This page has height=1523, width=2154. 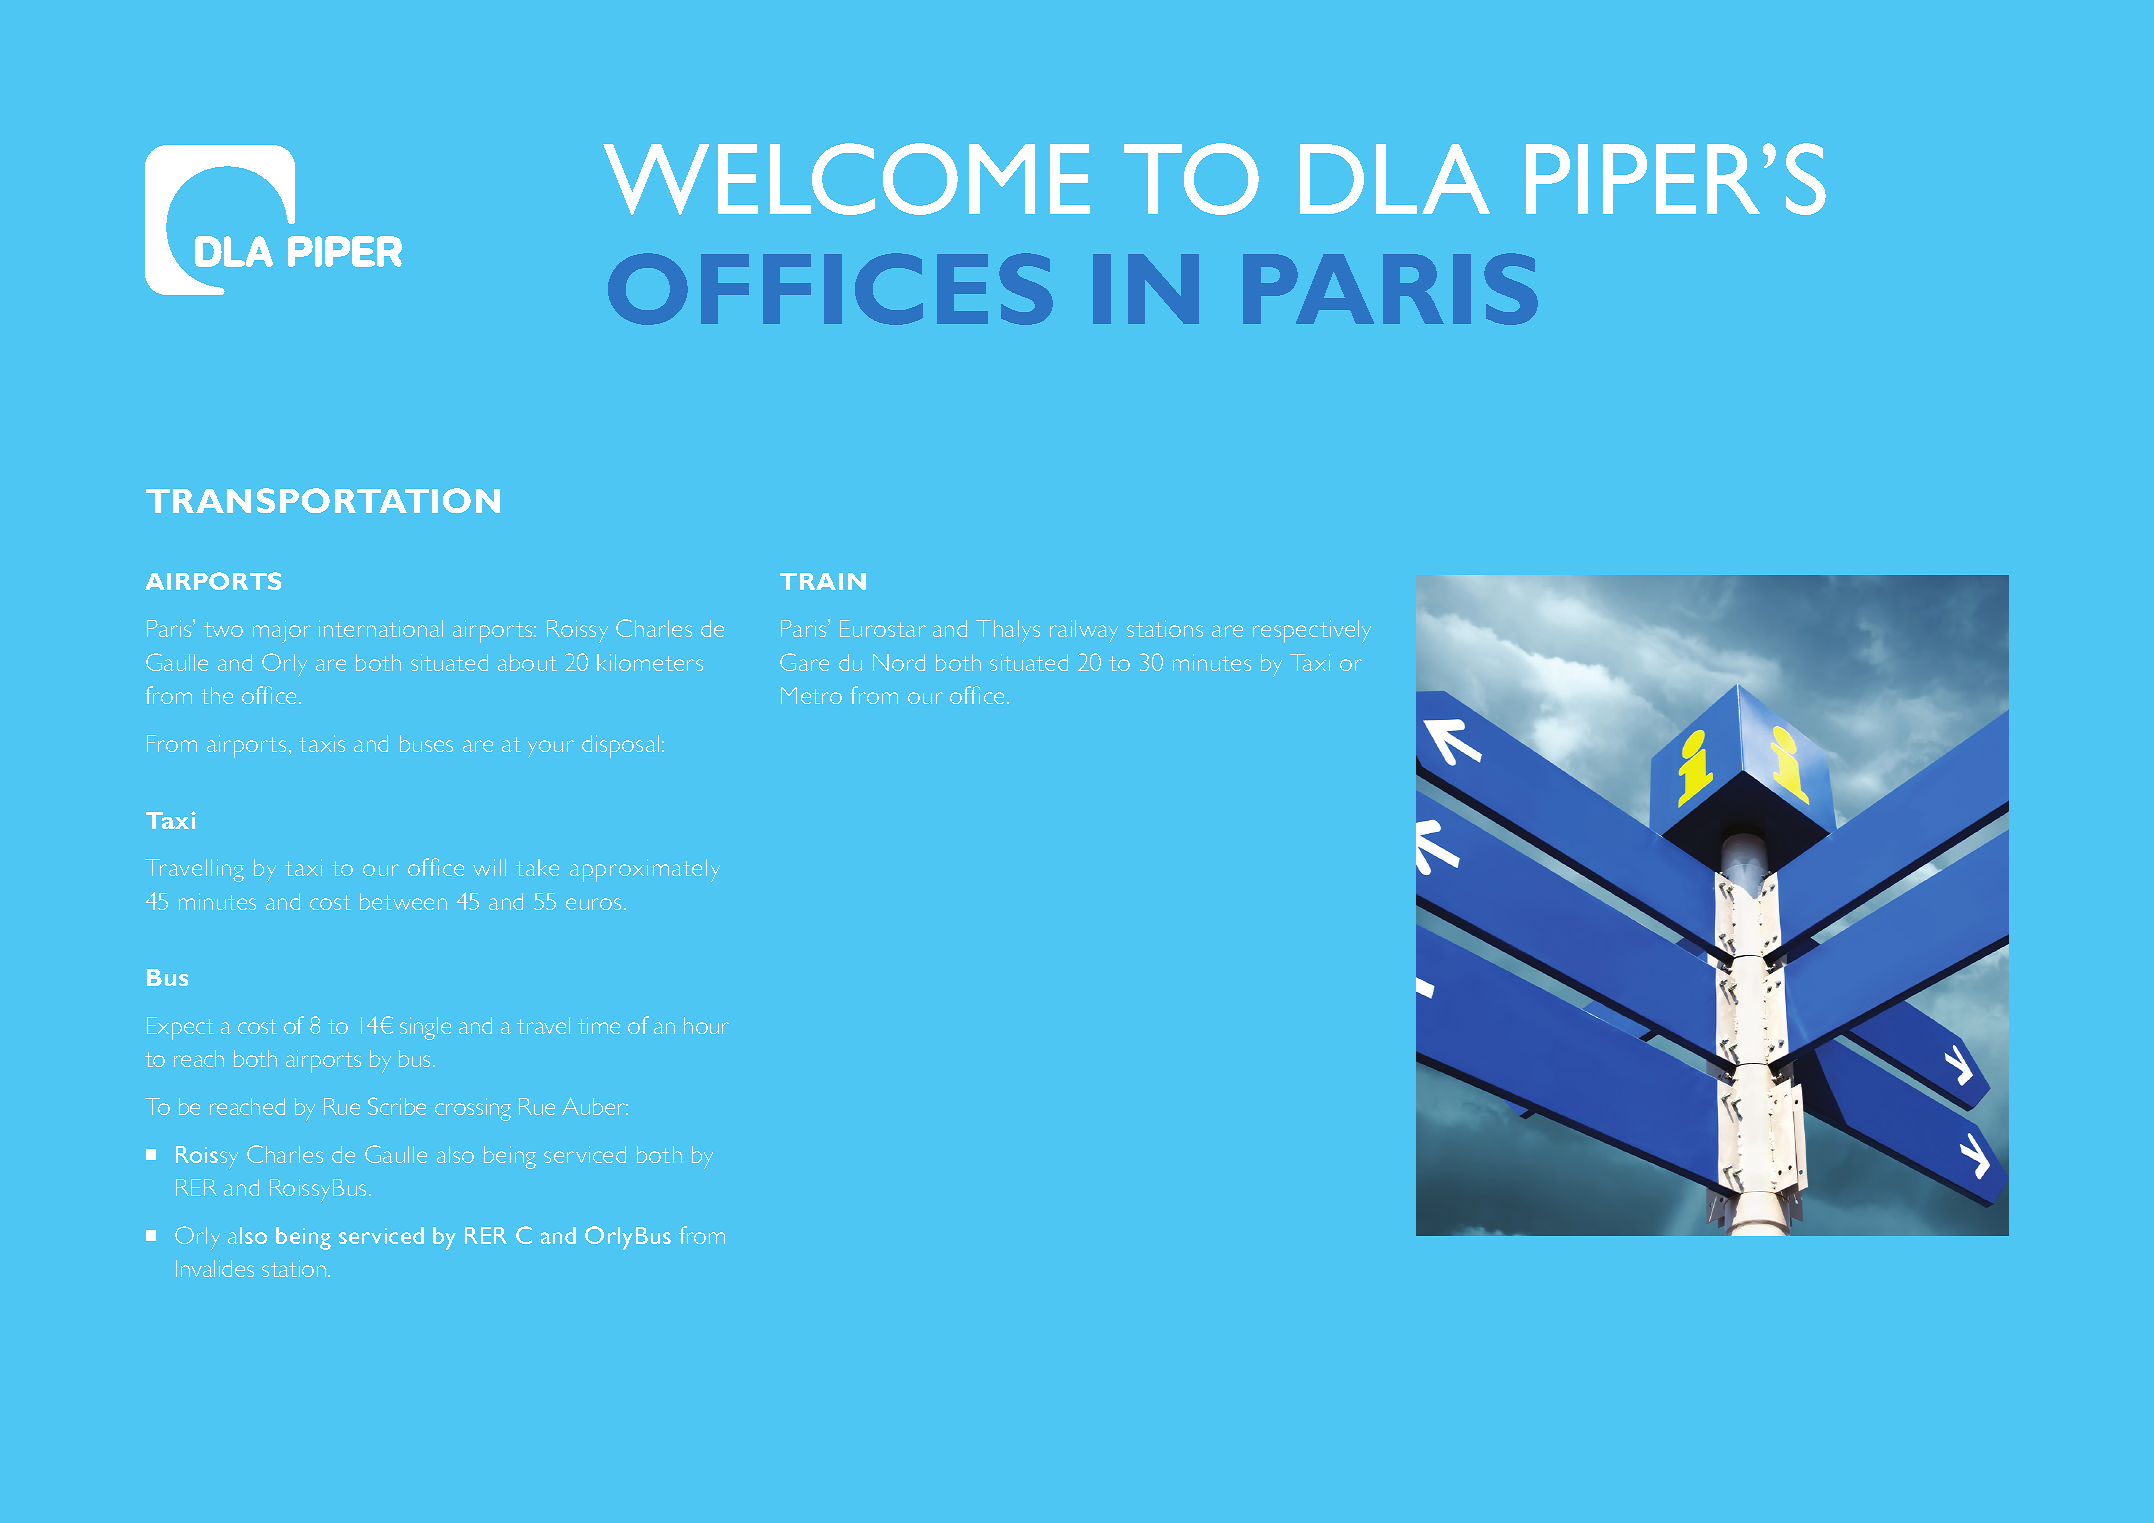 I want to click on railway, so click(x=1084, y=631).
